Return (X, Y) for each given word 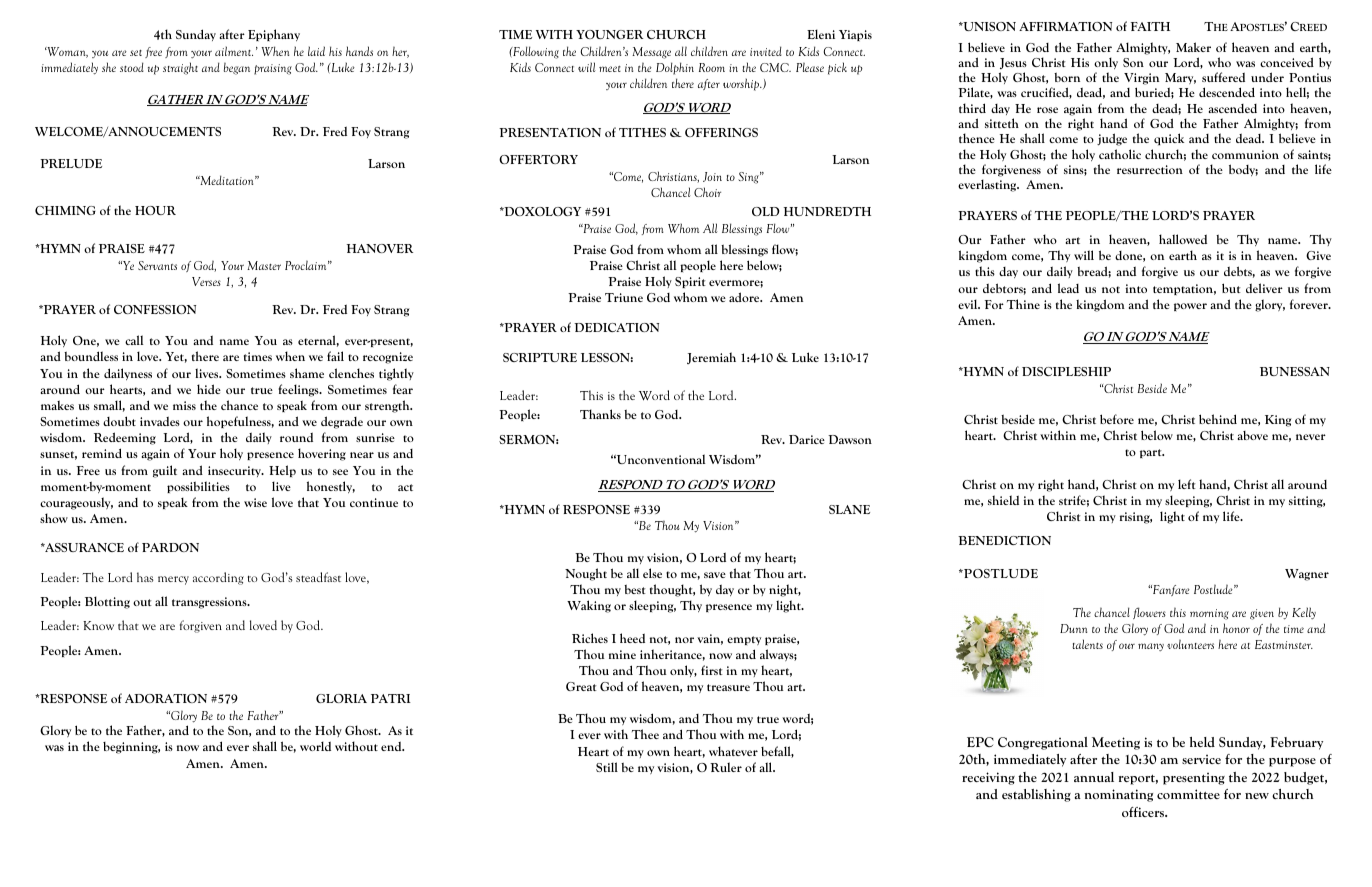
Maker (1193, 47)
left (1187, 484)
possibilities (198, 487)
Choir (707, 192)
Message (651, 53)
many (1151, 647)
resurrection (1150, 169)
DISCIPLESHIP (1066, 371)
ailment (234, 51)
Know (98, 625)
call (134, 340)
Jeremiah (711, 358)
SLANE (849, 509)
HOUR (155, 210)
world (315, 746)
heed (632, 638)
